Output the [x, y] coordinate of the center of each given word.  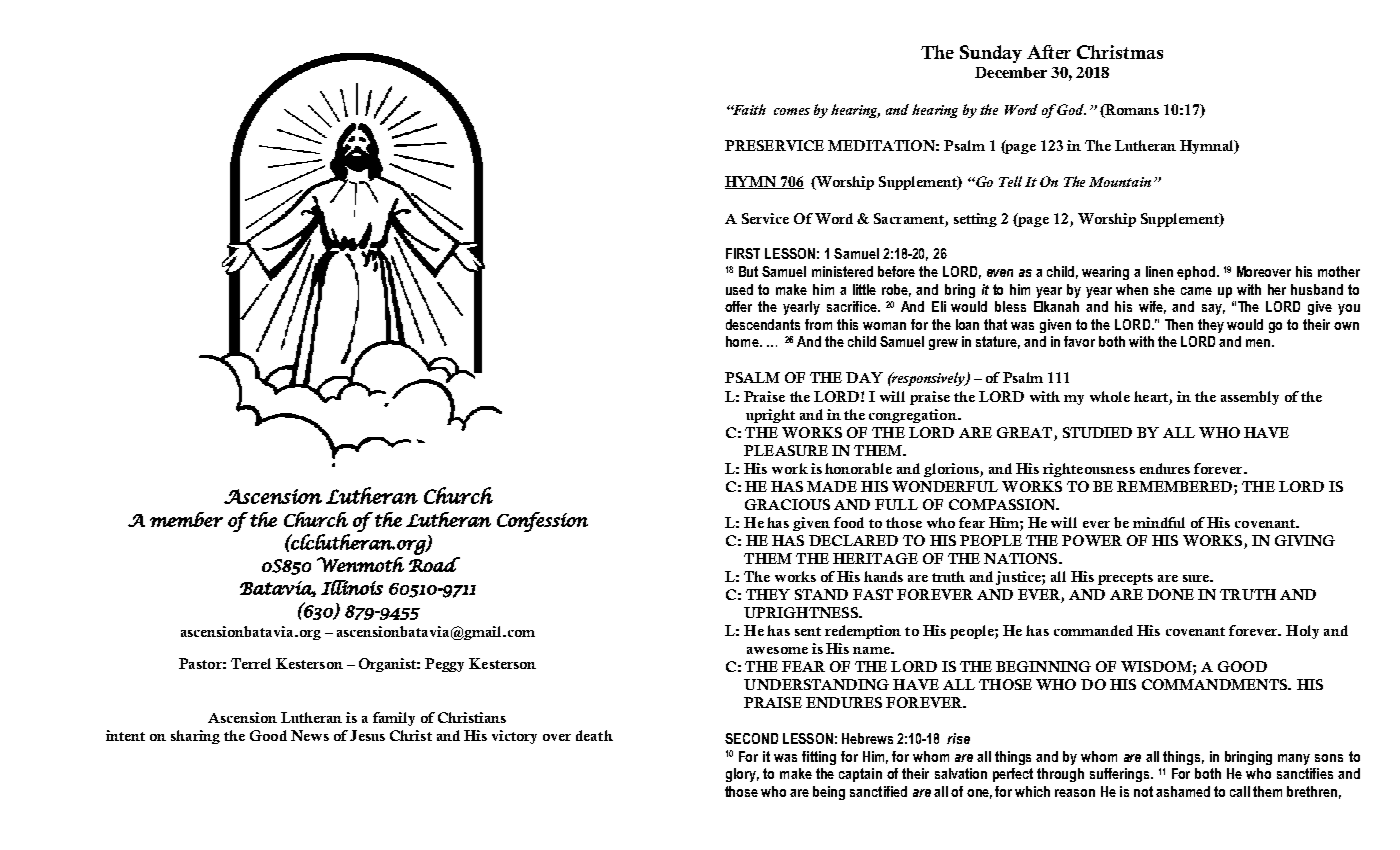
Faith [748, 109]
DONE [1170, 594]
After [1049, 52]
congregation [914, 416]
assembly [1250, 398]
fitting [819, 758]
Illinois [352, 587]
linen [1159, 271]
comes [792, 111]
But [748, 271]
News [310, 735]
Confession [542, 522]
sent [808, 631]
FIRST [743, 253]
